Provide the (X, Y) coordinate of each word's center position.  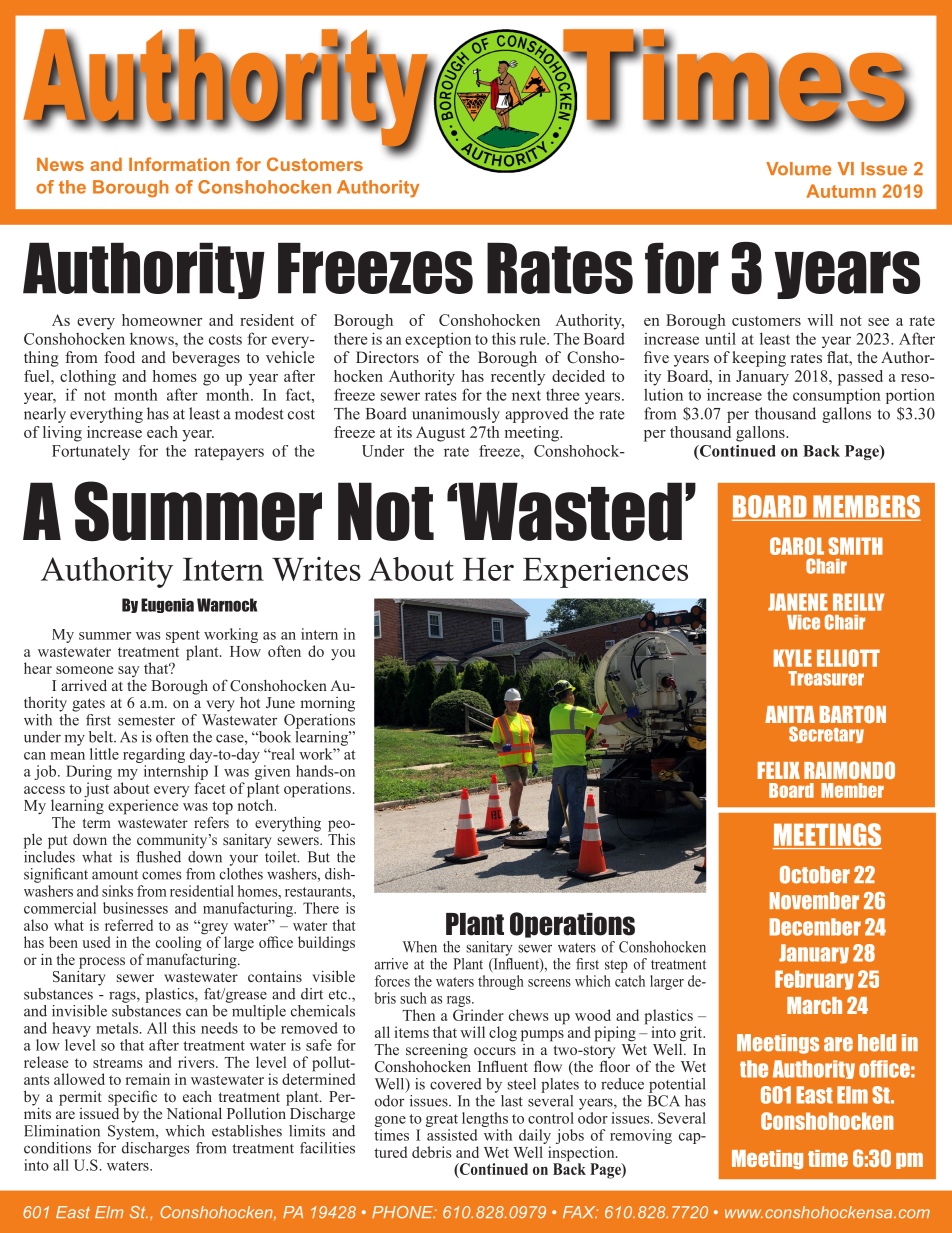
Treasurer (826, 678)
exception (438, 340)
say (128, 671)
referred (129, 925)
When (420, 947)
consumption (837, 396)
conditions (57, 1148)
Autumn (841, 191)
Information (179, 164)
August (440, 434)
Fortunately (91, 452)
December (815, 927)
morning (328, 704)
